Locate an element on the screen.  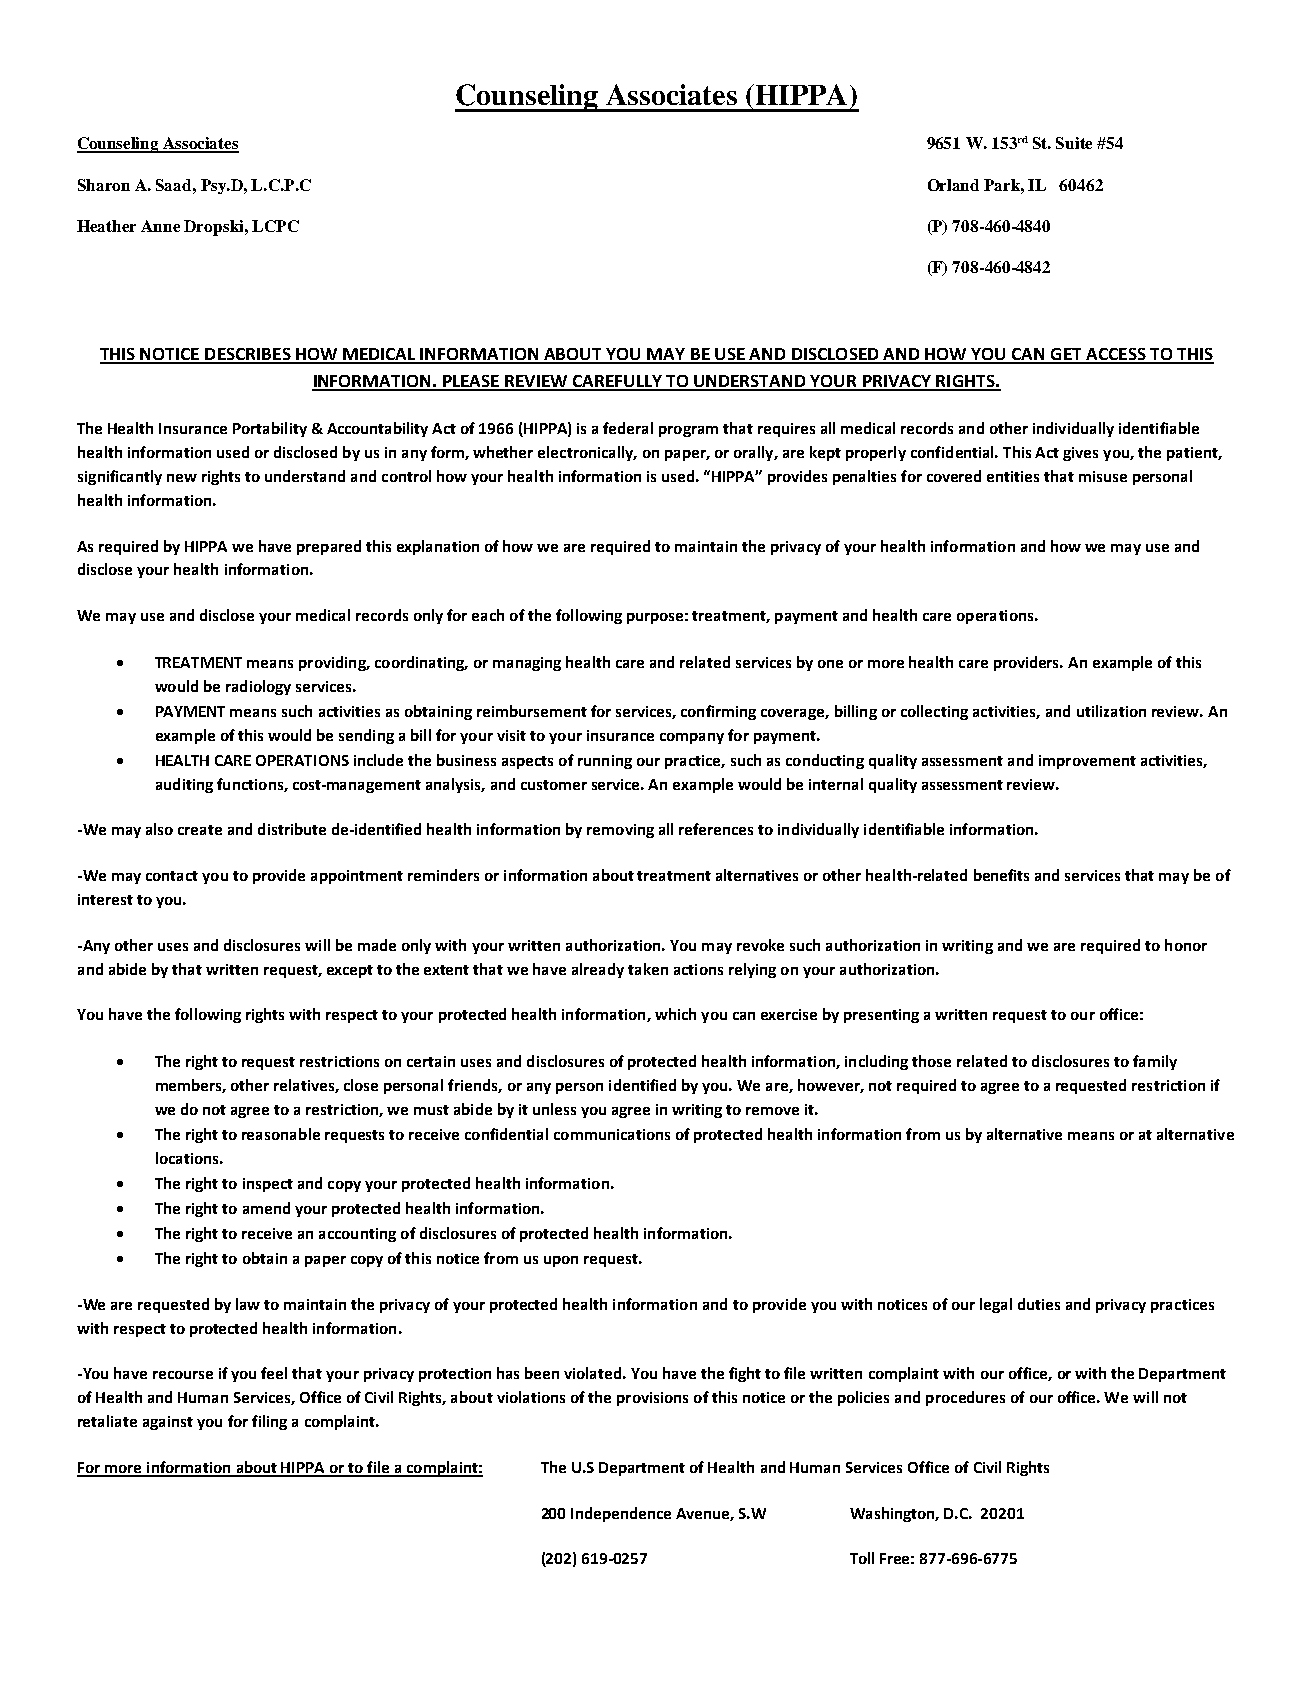
benefits is located at coordinates (1001, 875).
